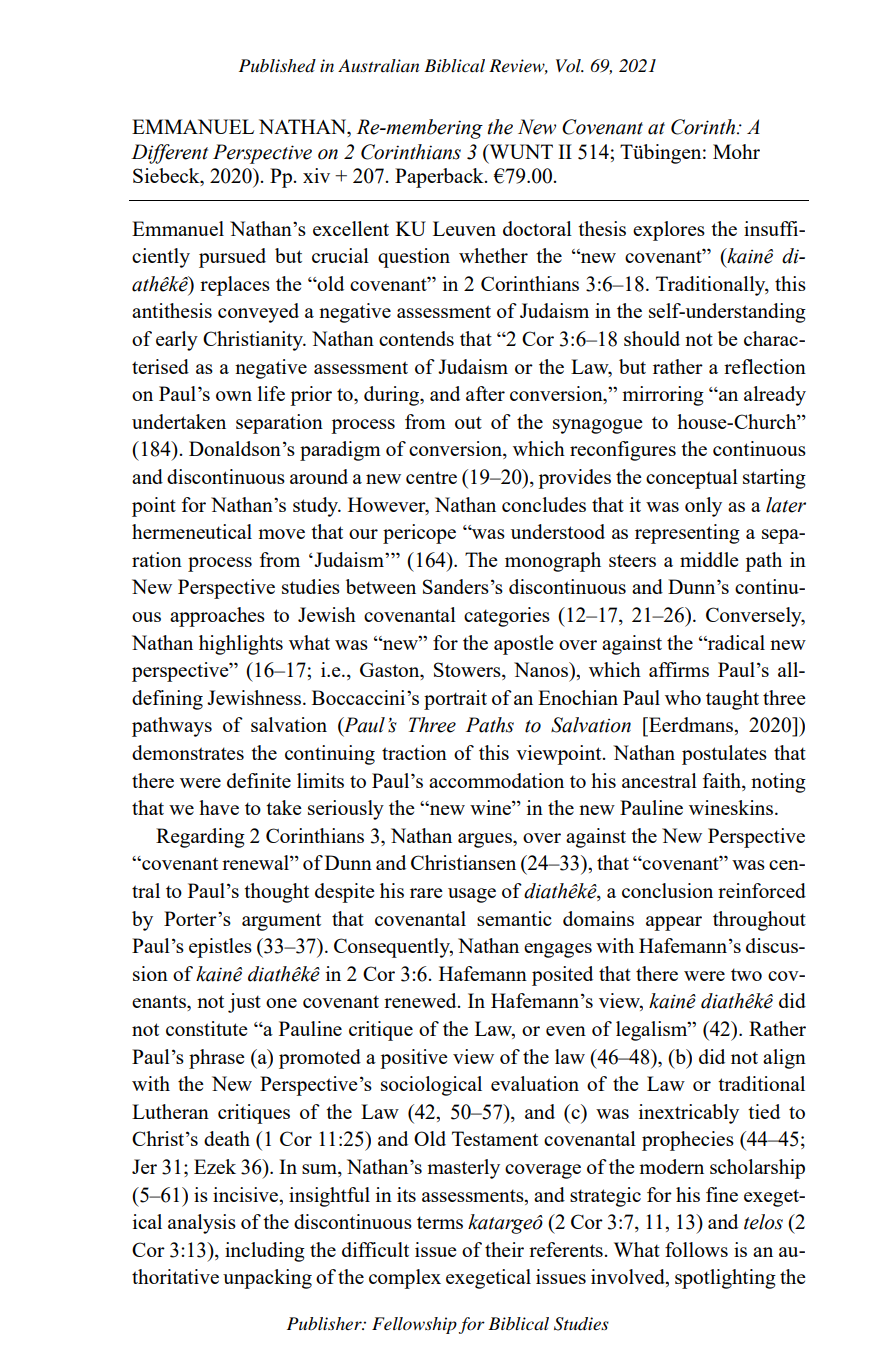 The width and height of the page is (896, 1372). I want to click on only, so click(703, 507).
